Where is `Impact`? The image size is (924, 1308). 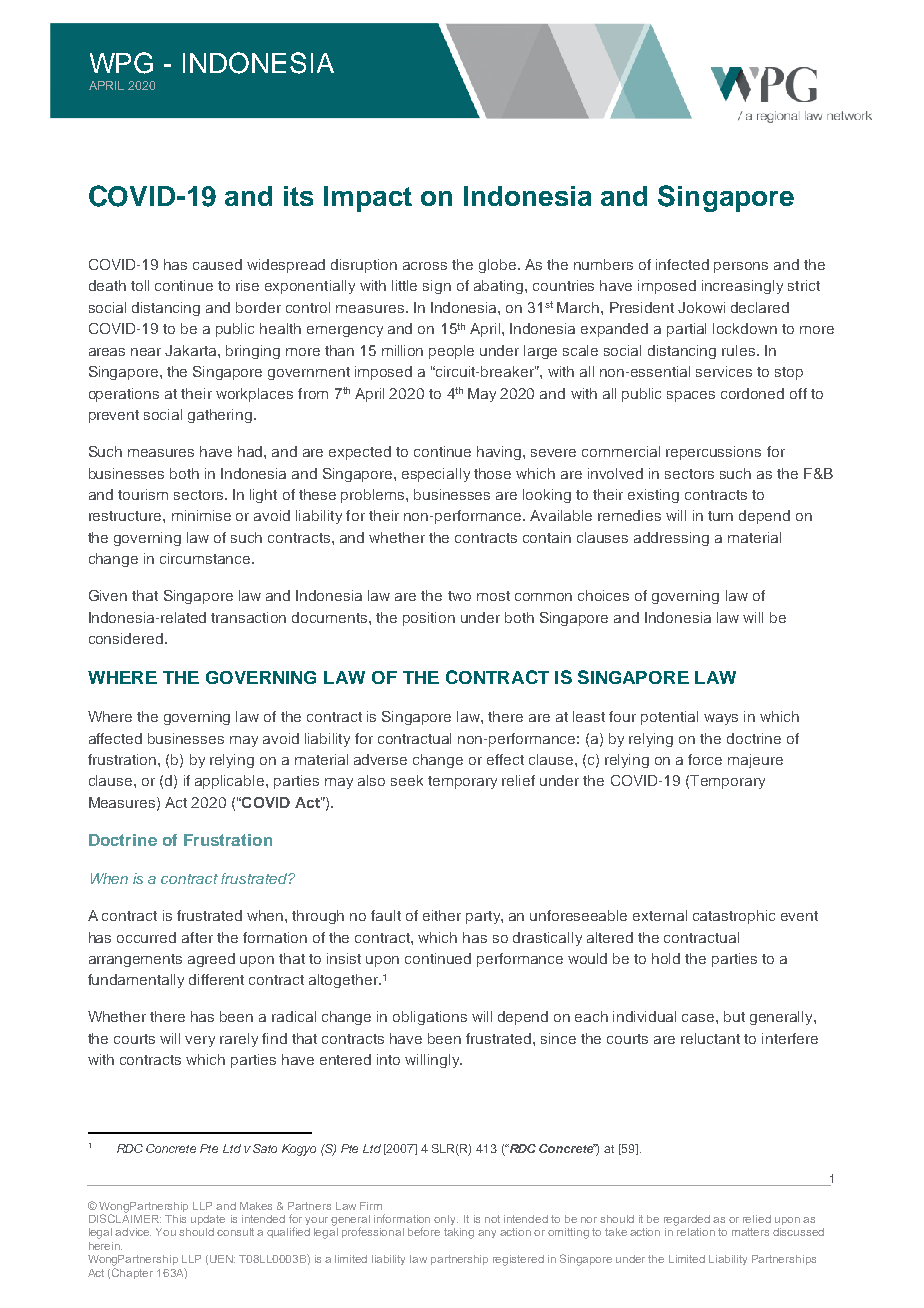 Impact is located at coordinates (368, 199).
